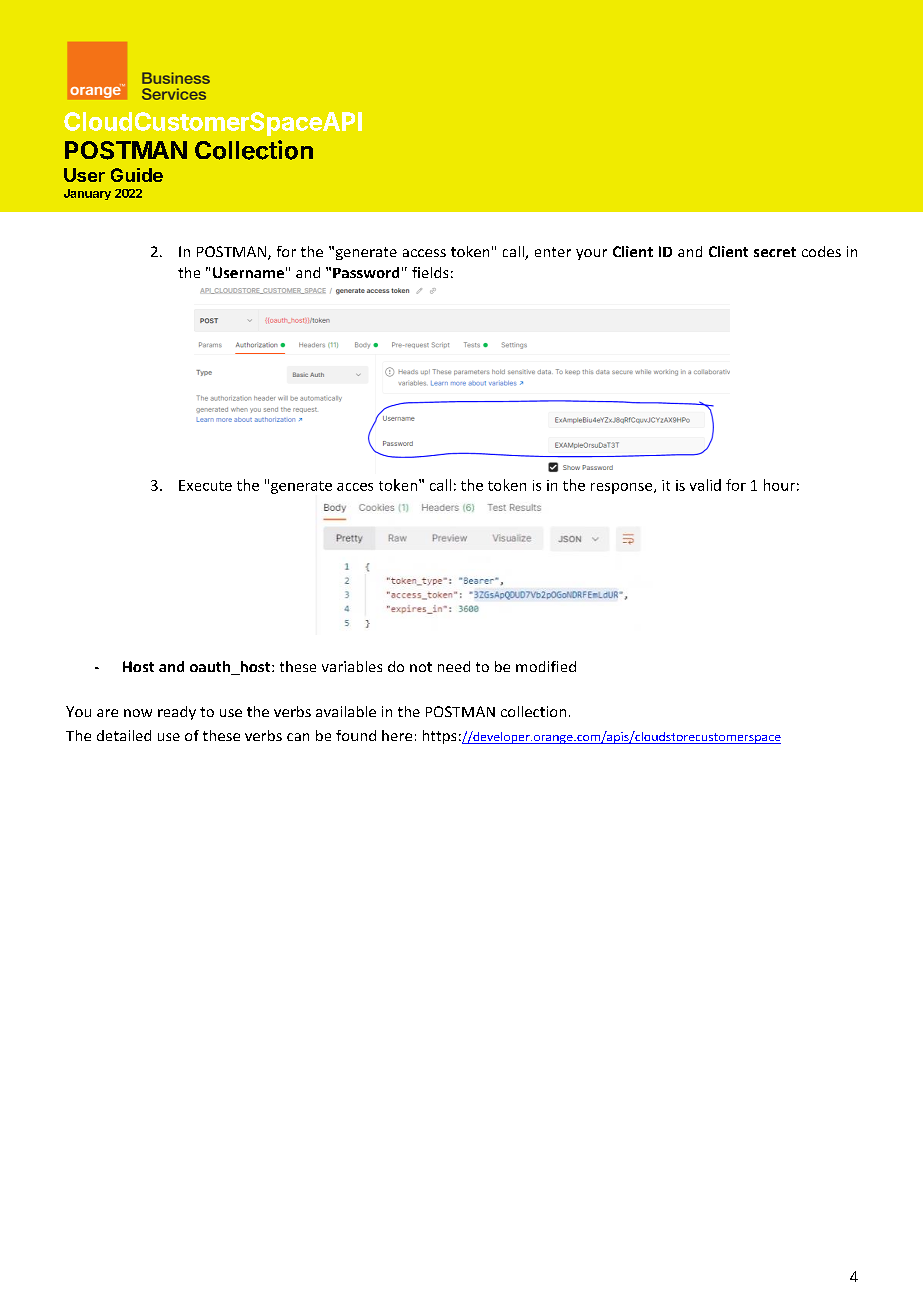 The width and height of the screenshot is (924, 1308). What do you see at coordinates (454, 666) in the screenshot?
I see `need` at bounding box center [454, 666].
